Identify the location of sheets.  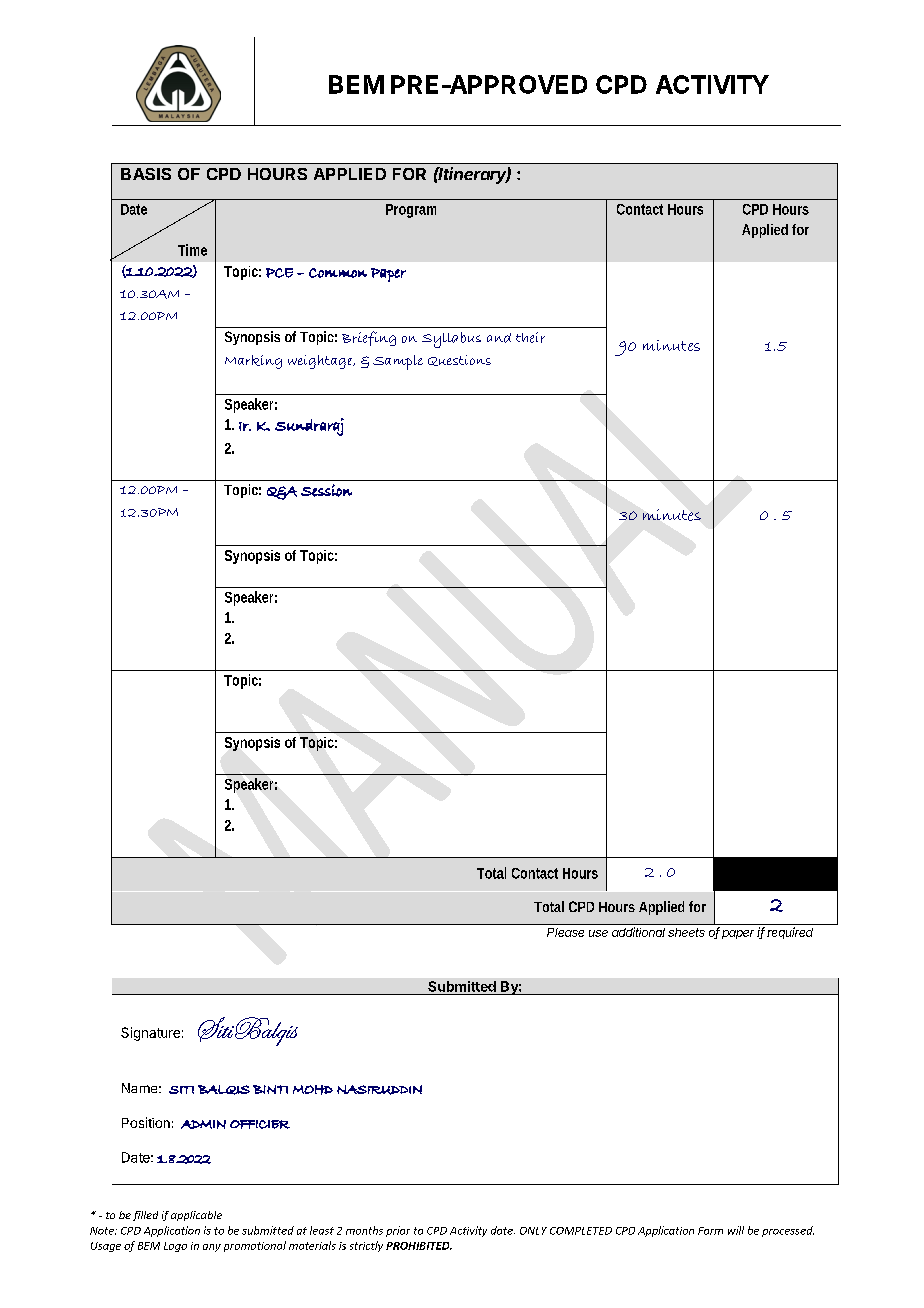
(686, 932).
